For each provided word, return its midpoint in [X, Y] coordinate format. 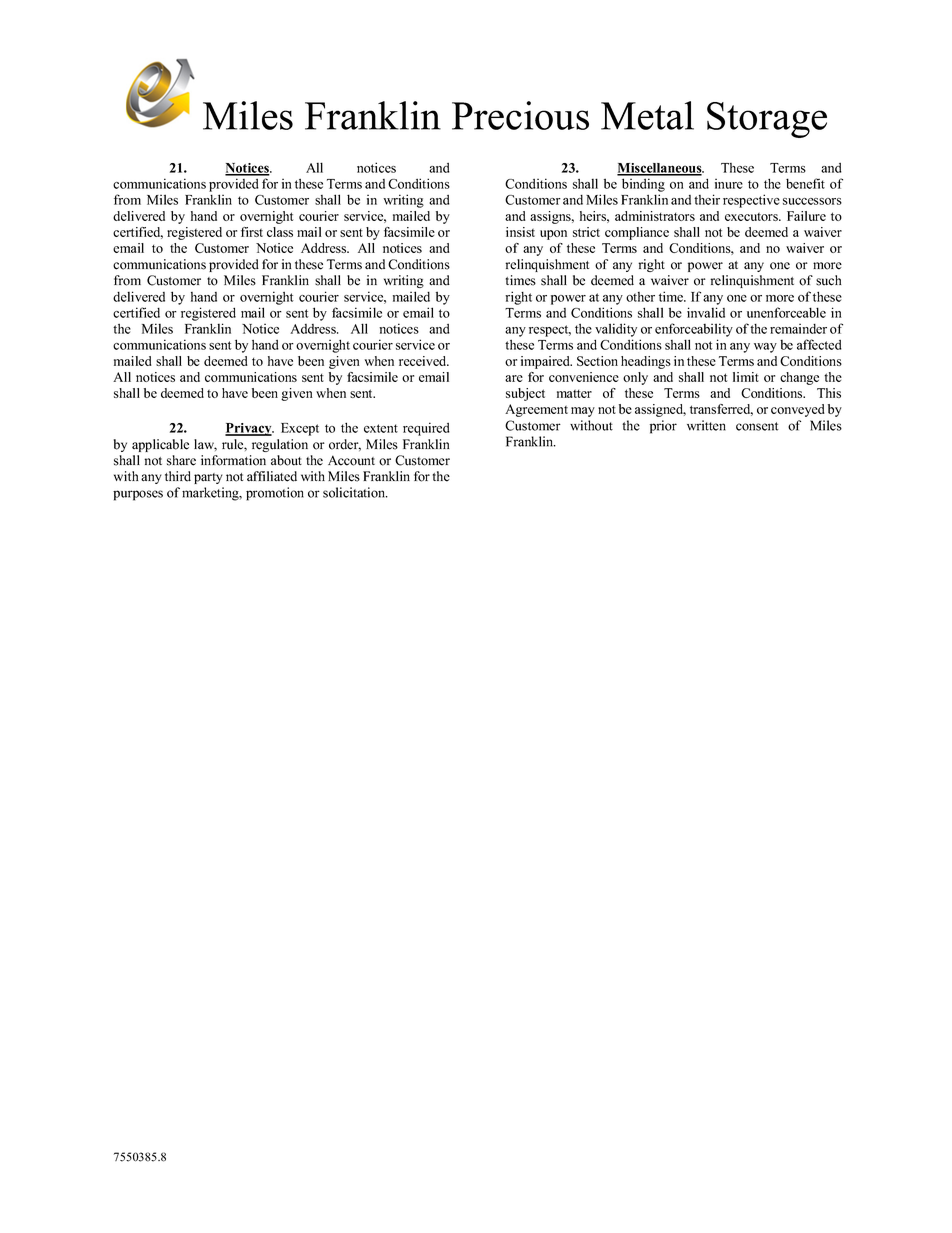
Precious [520, 115]
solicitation [355, 492]
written [706, 425]
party [208, 478]
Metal [647, 115]
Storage [767, 120]
